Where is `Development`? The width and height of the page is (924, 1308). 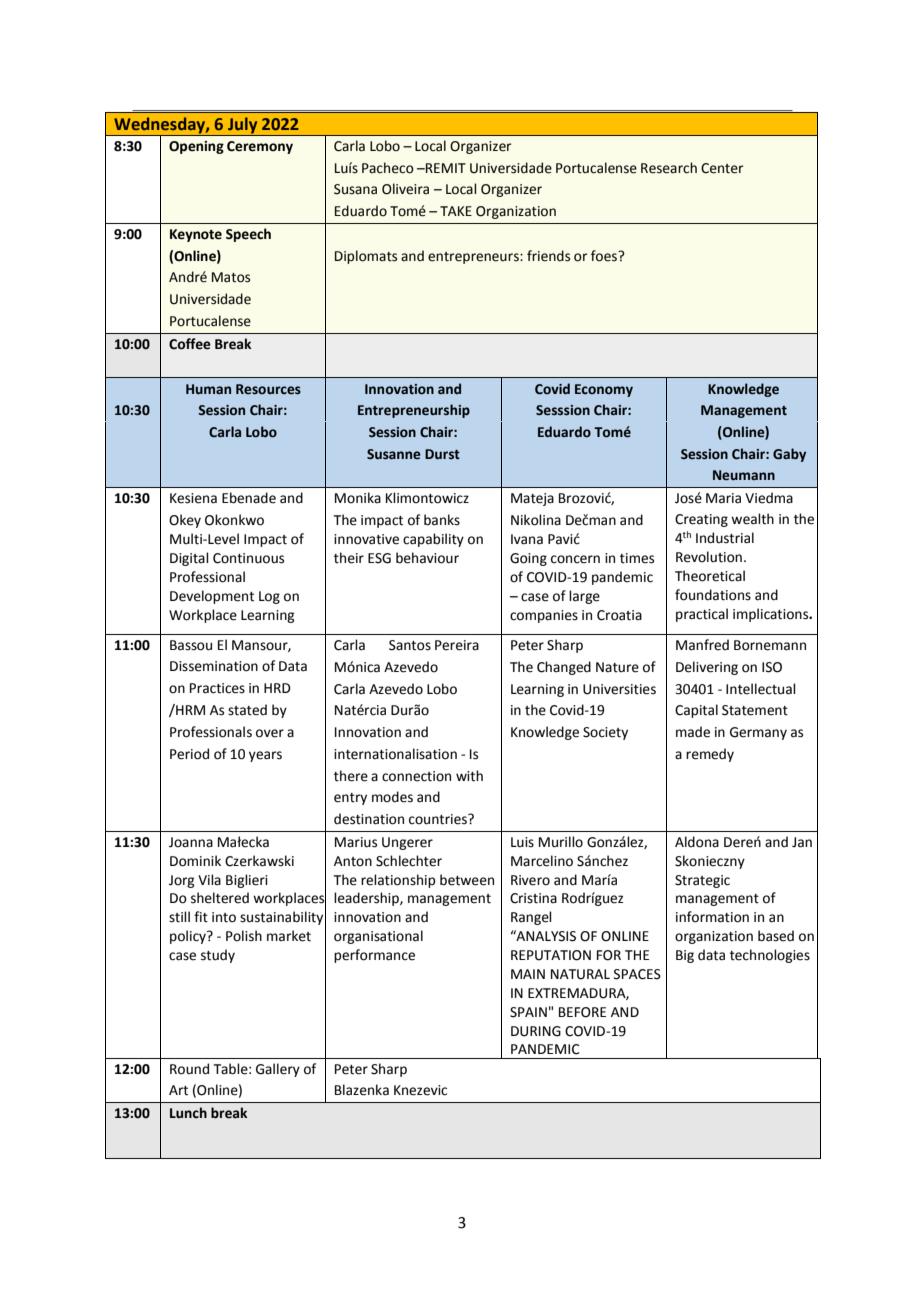 Development is located at coordinates (212, 597).
